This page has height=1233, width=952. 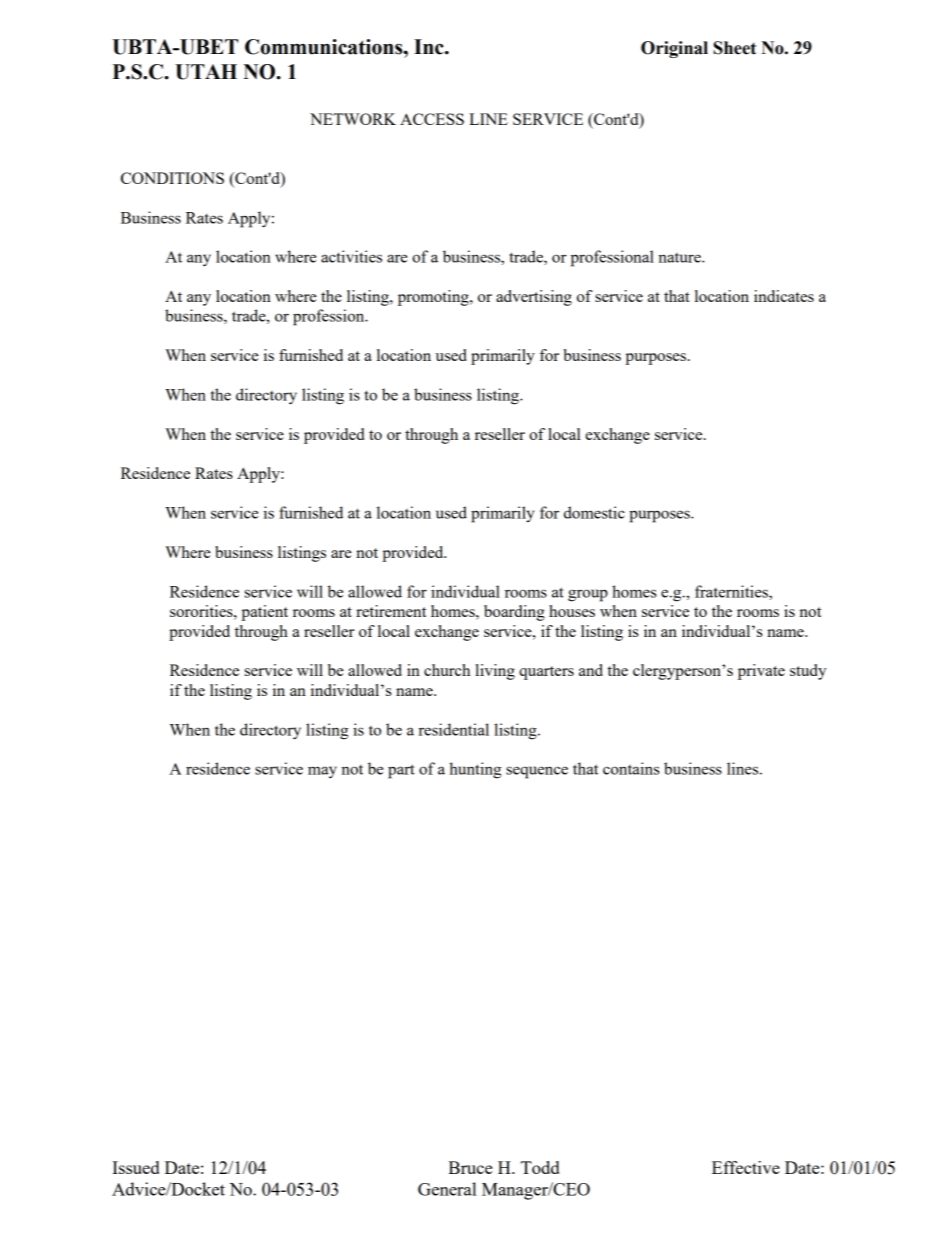 What do you see at coordinates (430, 47) in the page?
I see `Inc` at bounding box center [430, 47].
